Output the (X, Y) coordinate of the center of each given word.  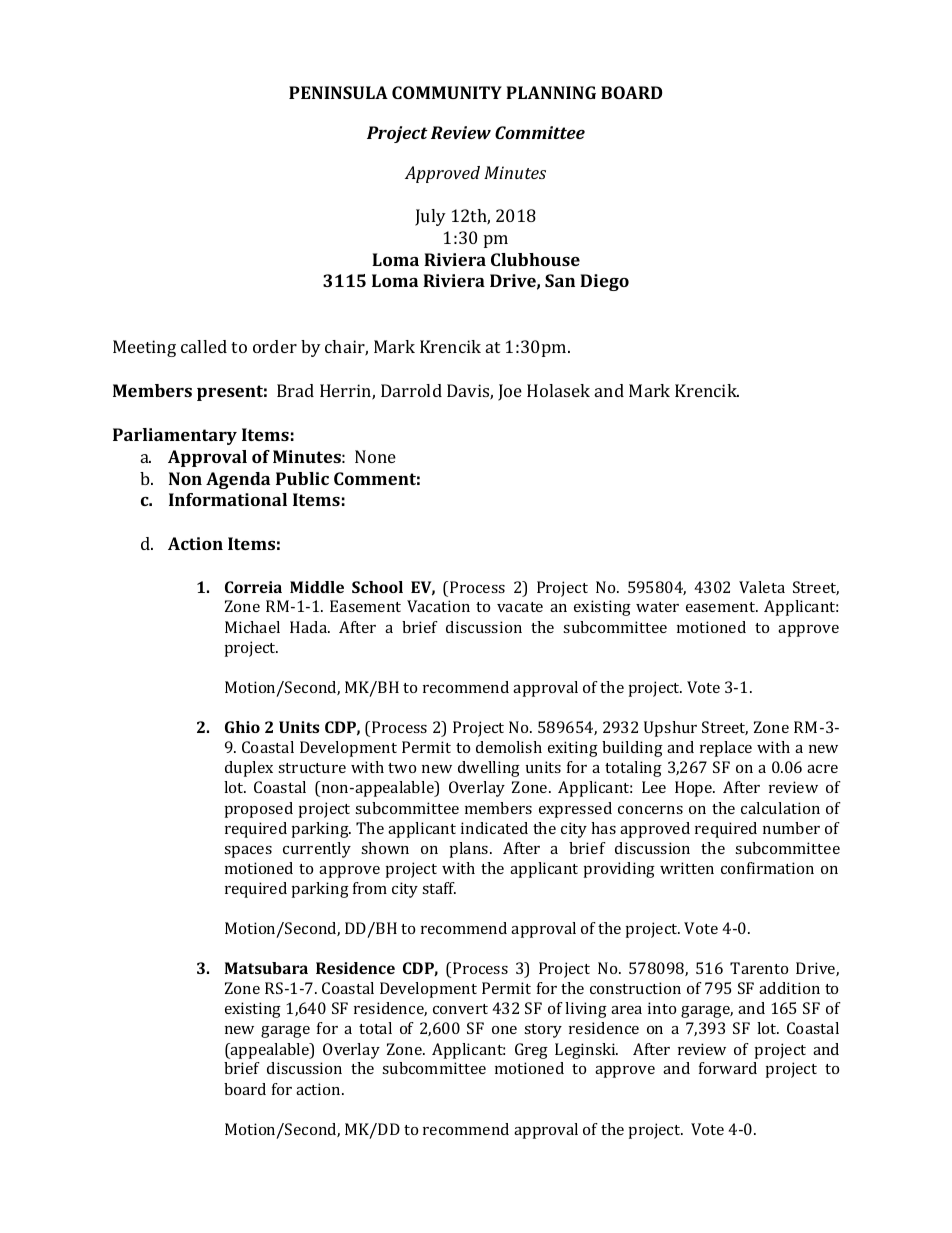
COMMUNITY (447, 92)
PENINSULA (338, 92)
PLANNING (551, 92)
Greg (531, 1051)
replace (726, 749)
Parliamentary (175, 436)
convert (460, 1009)
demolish (509, 747)
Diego (604, 282)
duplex (249, 769)
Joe (510, 392)
